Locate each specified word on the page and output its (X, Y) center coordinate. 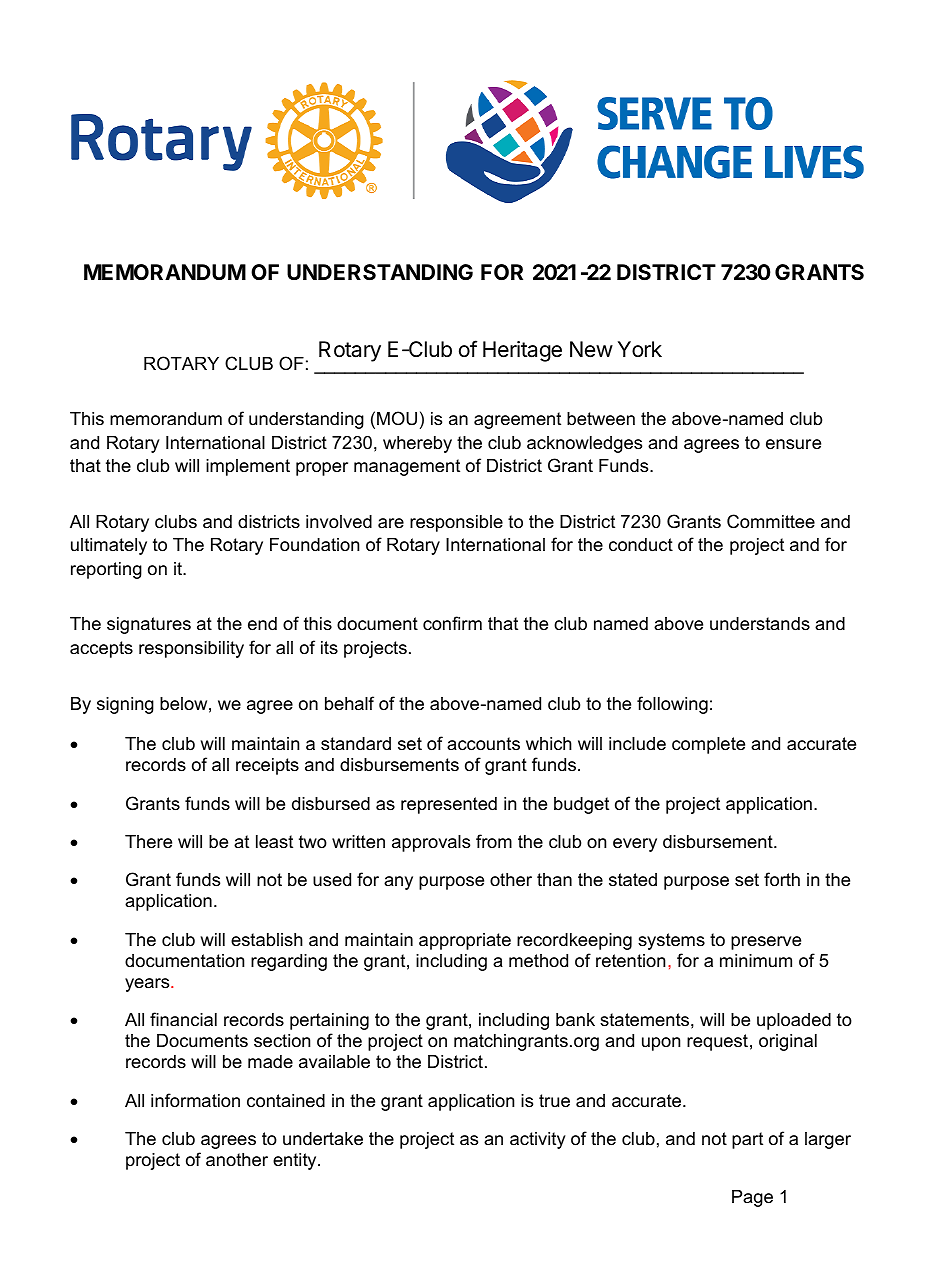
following (672, 705)
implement (248, 467)
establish (267, 940)
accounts (483, 743)
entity (296, 1161)
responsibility (191, 649)
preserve (766, 943)
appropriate (465, 941)
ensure (793, 444)
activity (538, 1140)
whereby (417, 444)
